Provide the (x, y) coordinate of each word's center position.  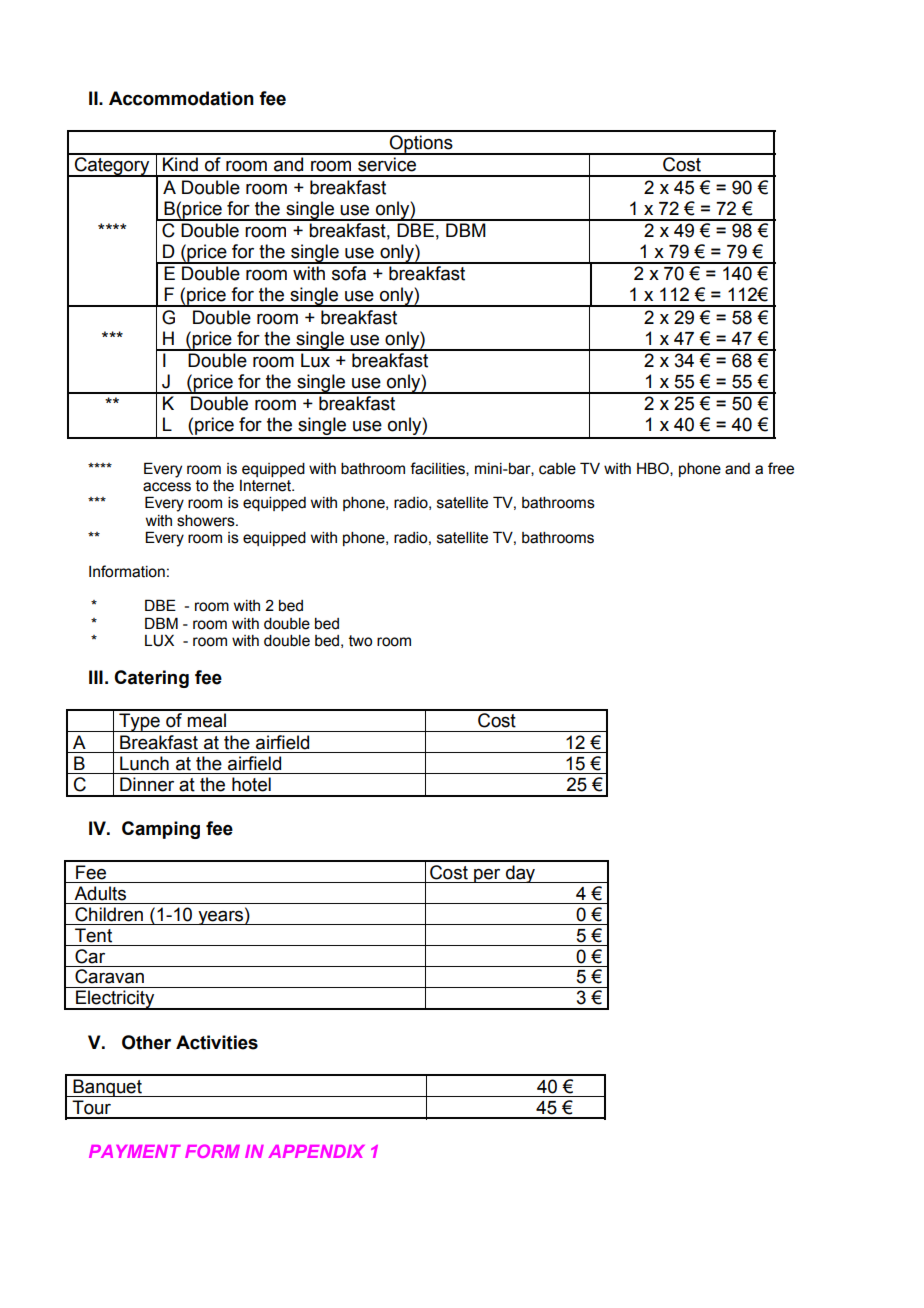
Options (421, 145)
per (487, 876)
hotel (251, 784)
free (781, 468)
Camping (161, 830)
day (521, 874)
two (360, 641)
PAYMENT (135, 1151)
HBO (654, 469)
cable (557, 469)
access (167, 487)
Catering (151, 679)
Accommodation (181, 98)
